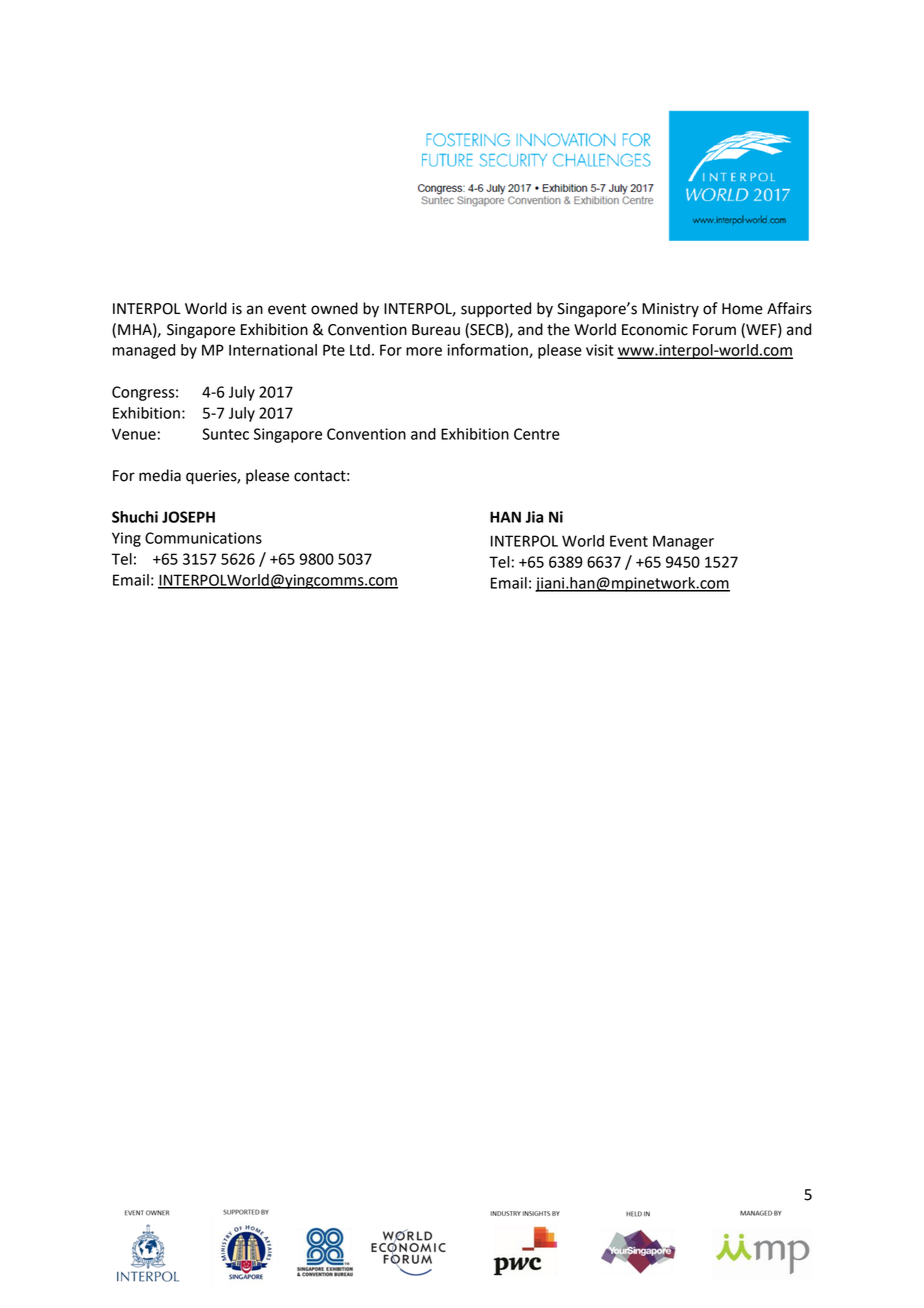 The height and width of the screenshot is (1308, 924). Describe the element at coordinates (203, 538) in the screenshot. I see `Communications` at that location.
